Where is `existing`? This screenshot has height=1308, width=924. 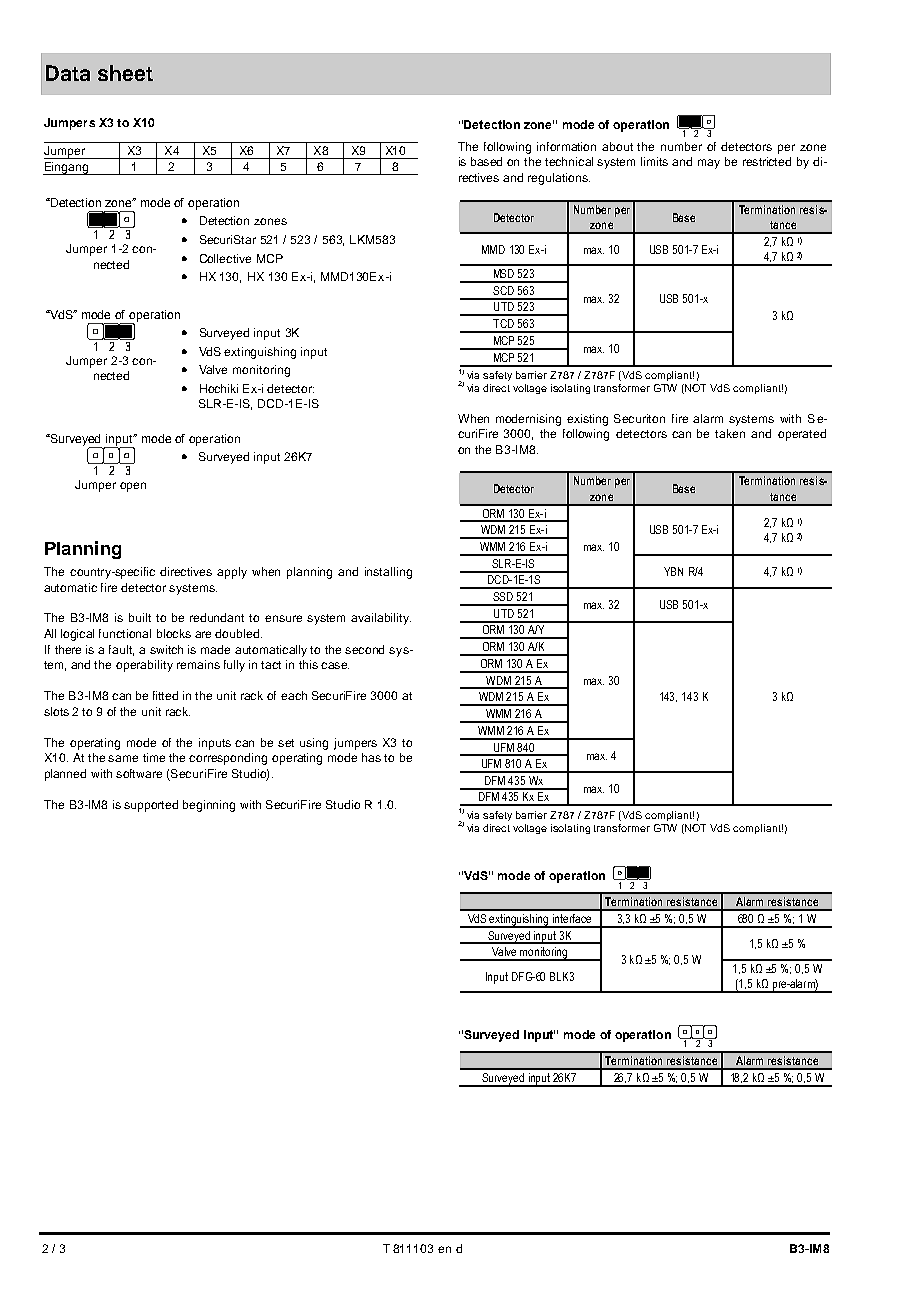
existing is located at coordinates (587, 420).
